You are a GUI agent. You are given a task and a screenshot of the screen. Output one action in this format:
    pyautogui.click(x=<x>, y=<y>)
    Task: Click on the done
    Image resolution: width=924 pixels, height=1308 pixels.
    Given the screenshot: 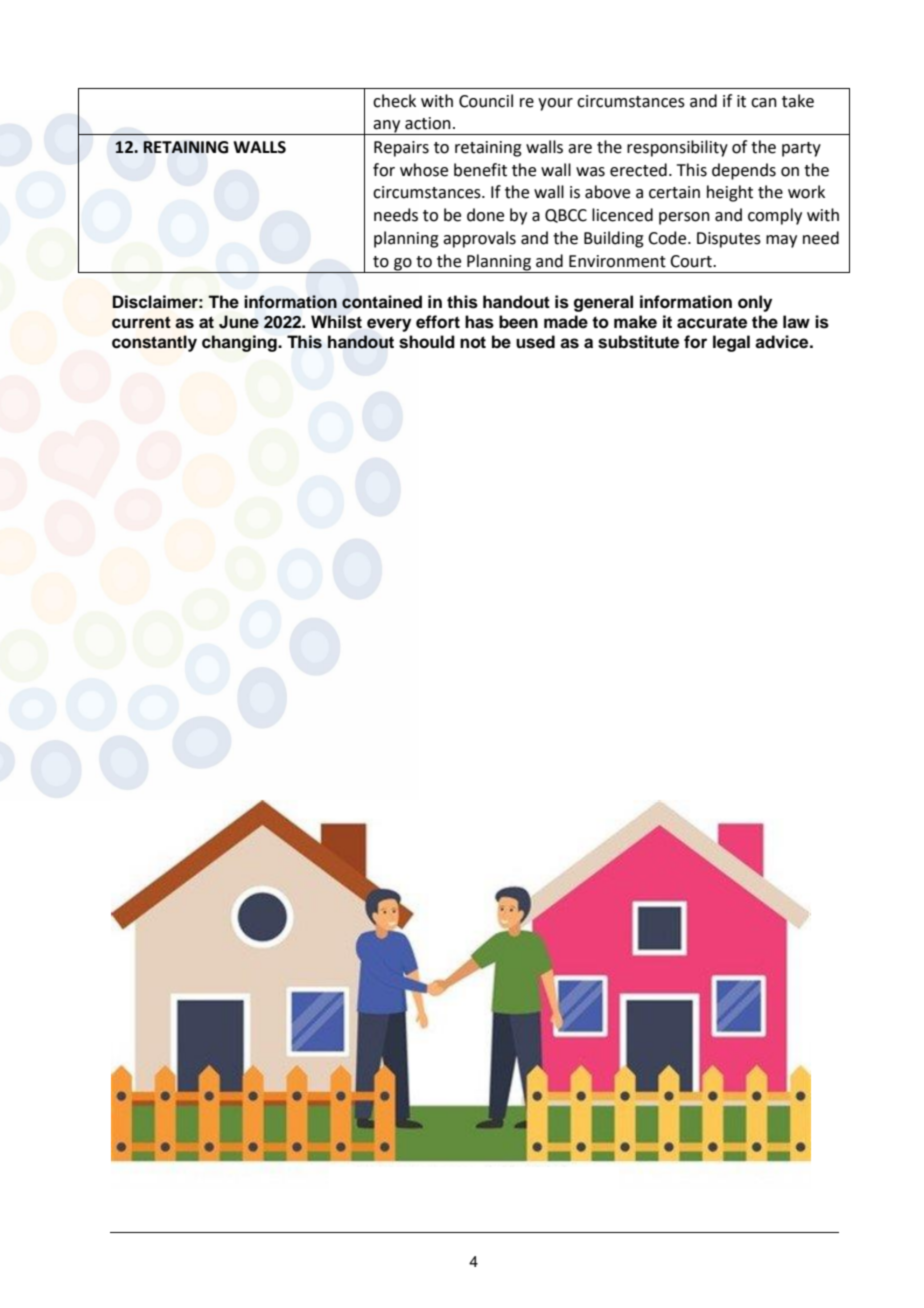 What is the action you would take?
    pyautogui.click(x=485, y=215)
